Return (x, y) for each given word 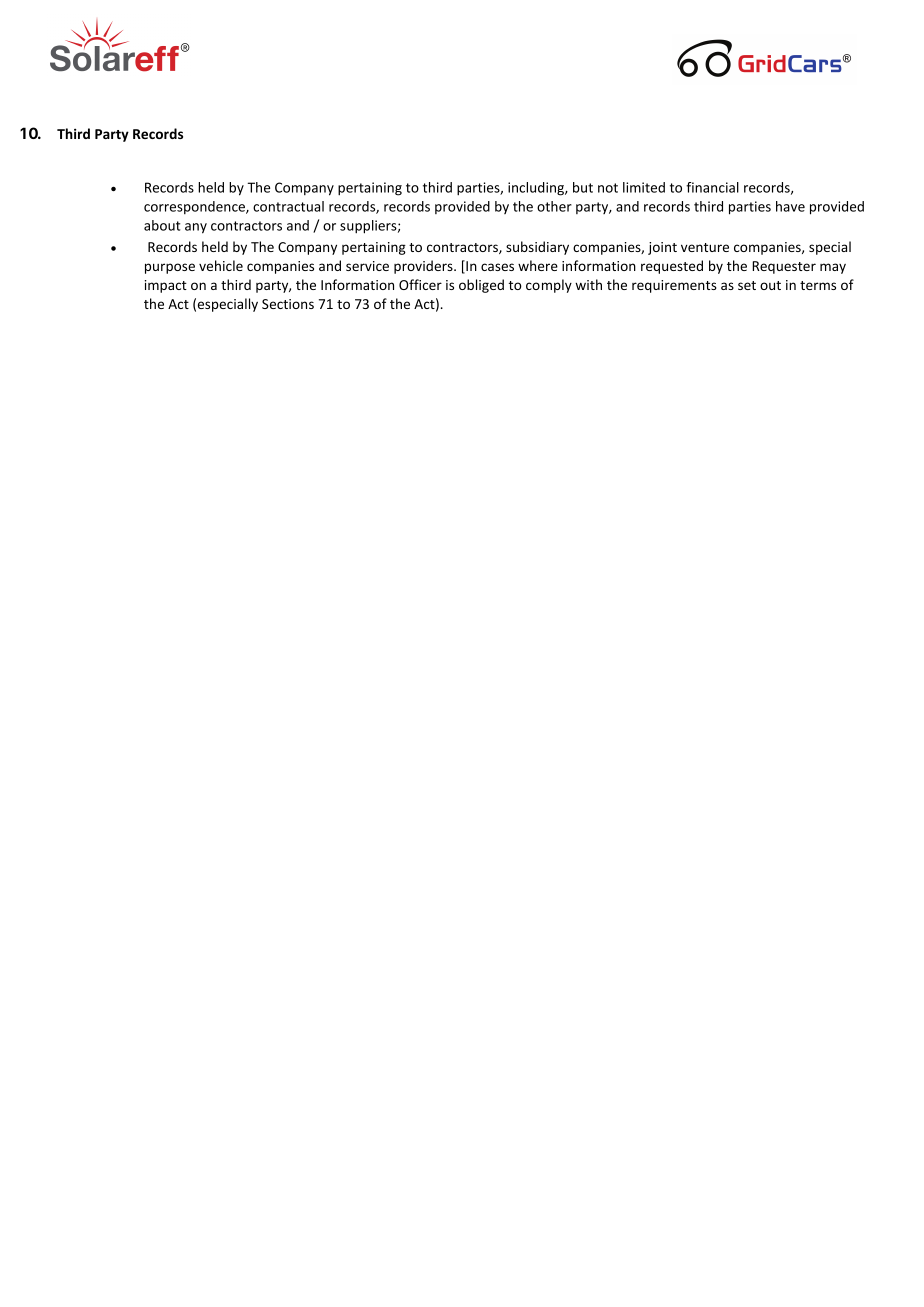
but (583, 187)
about (162, 225)
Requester (784, 267)
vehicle (221, 265)
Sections (288, 304)
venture (705, 247)
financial (712, 187)
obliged (481, 286)
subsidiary (537, 248)
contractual (288, 206)
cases (497, 267)
